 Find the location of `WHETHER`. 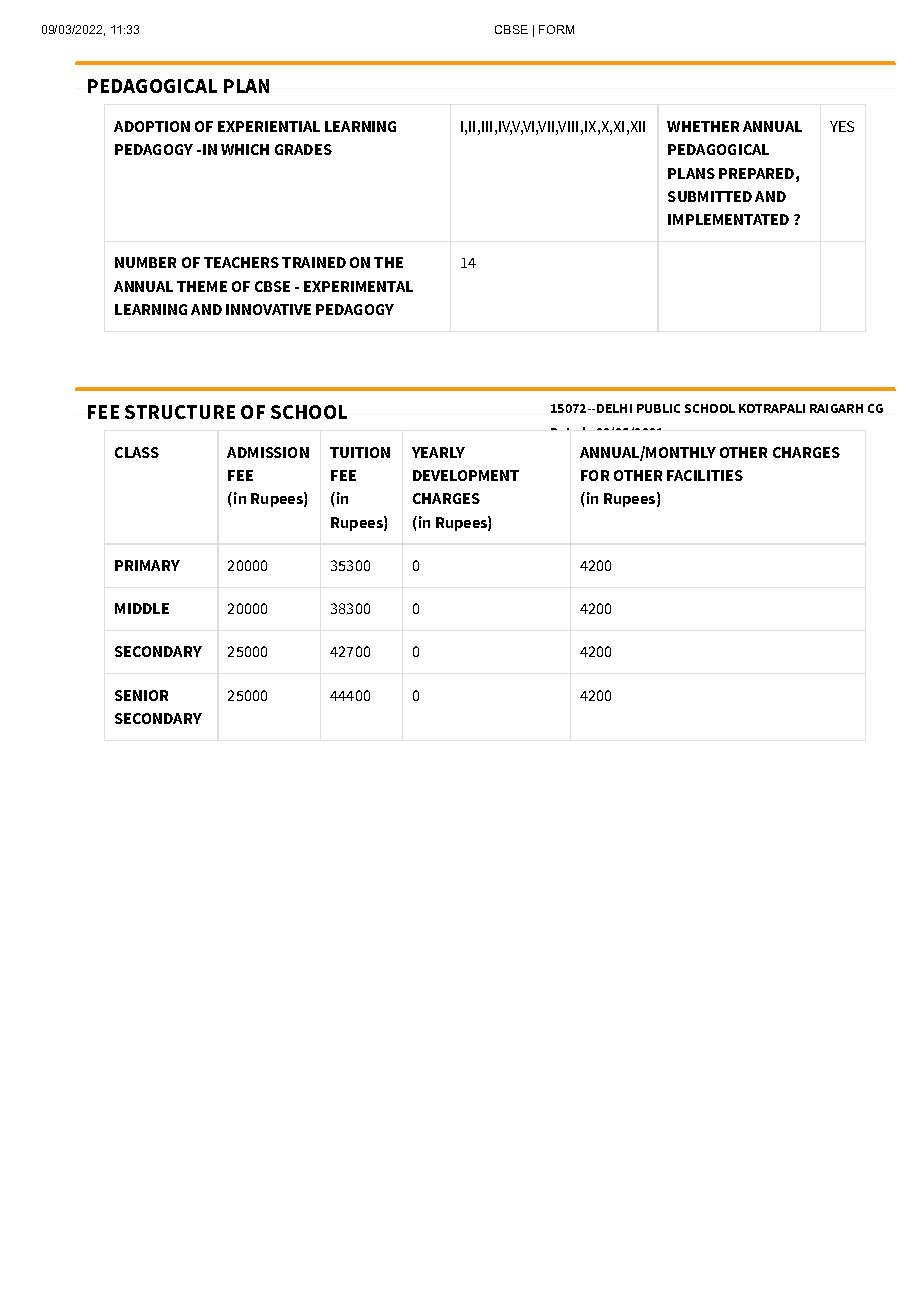

WHETHER is located at coordinates (703, 126).
